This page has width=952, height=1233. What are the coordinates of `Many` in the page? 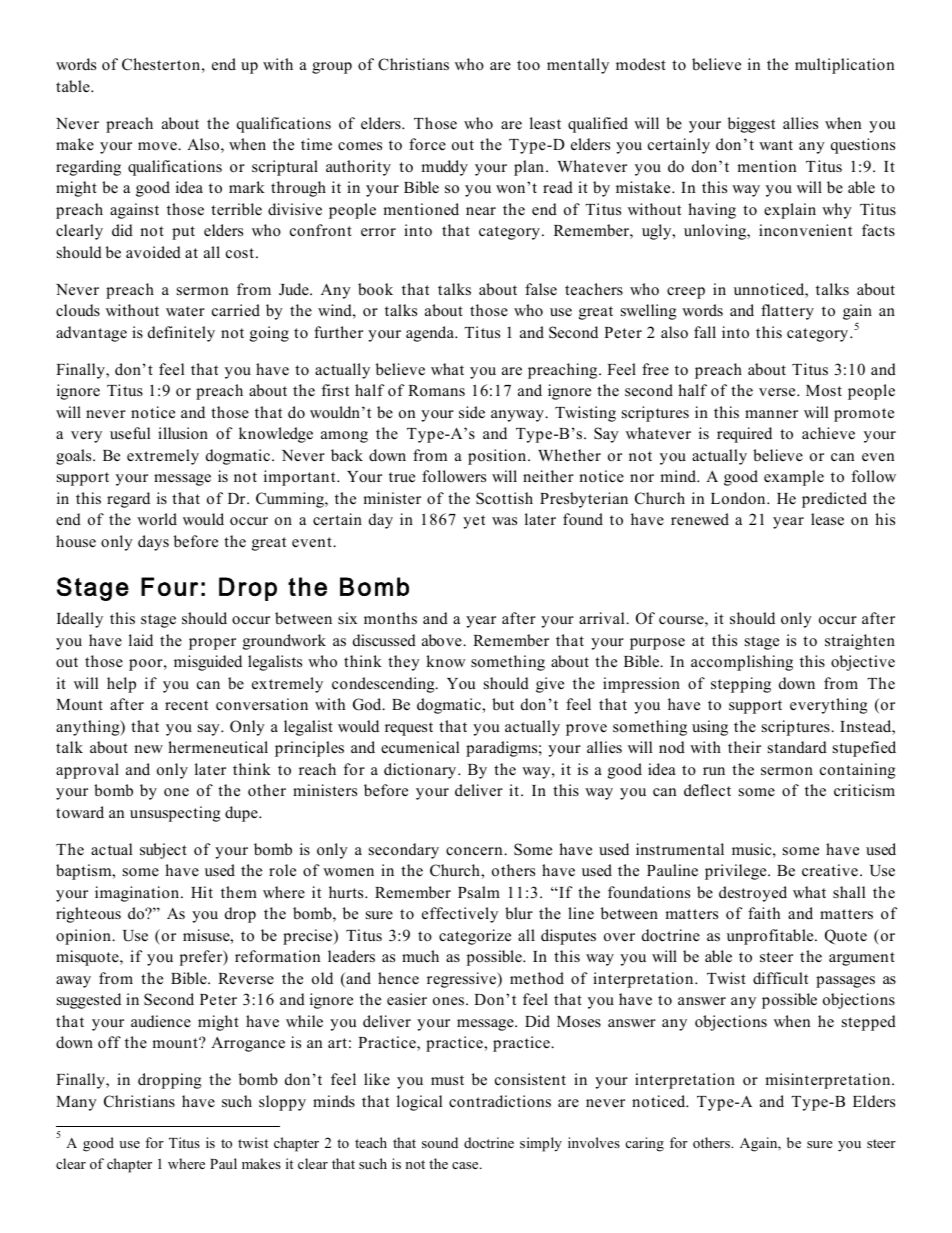 It's located at (76, 1103).
